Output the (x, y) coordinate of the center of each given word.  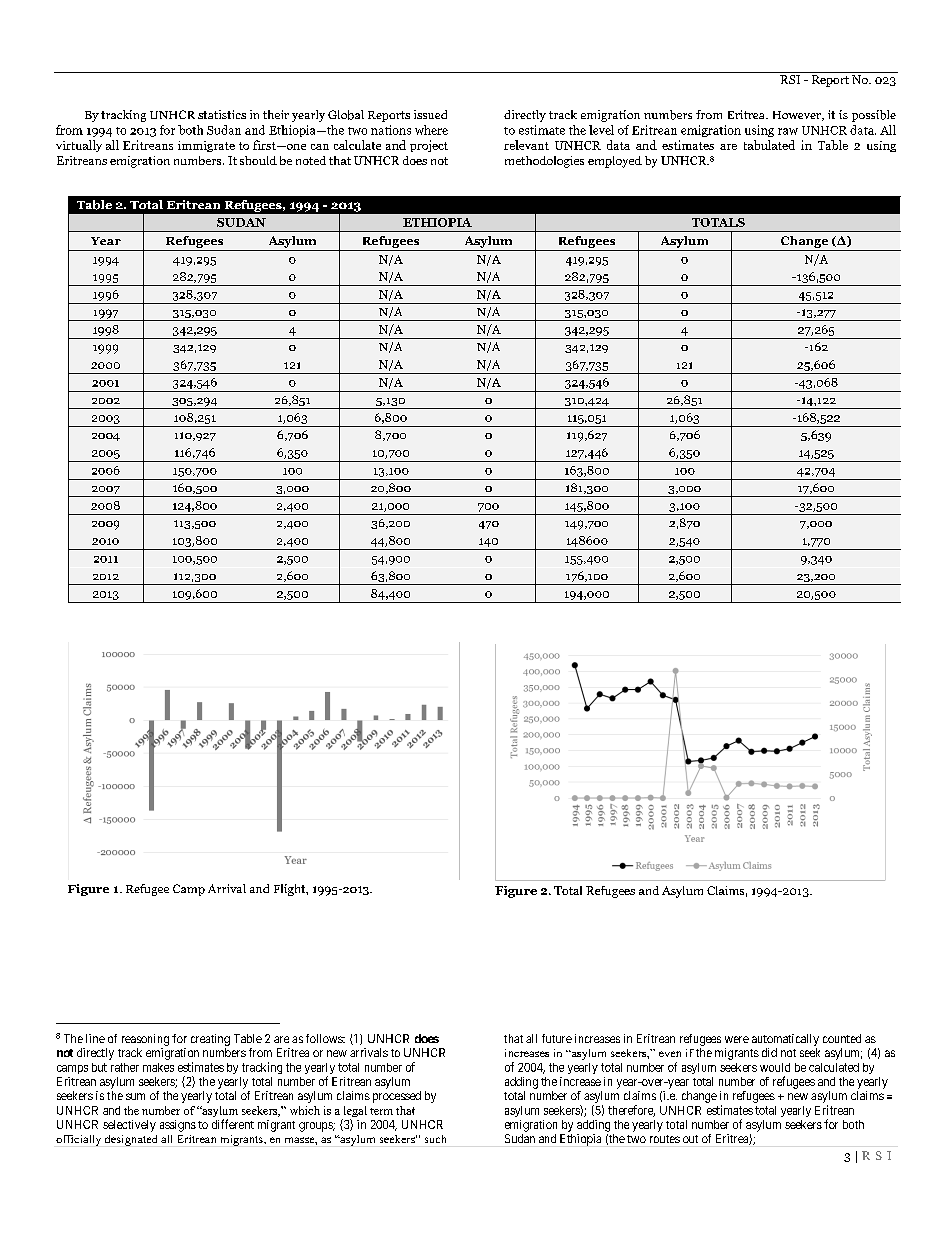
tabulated (769, 145)
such (435, 1139)
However (798, 116)
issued (430, 114)
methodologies (544, 162)
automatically (785, 1040)
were (737, 1039)
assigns (178, 1126)
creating (210, 1040)
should (258, 160)
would (775, 1067)
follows (325, 1038)
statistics (222, 114)
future (557, 1038)
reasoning (145, 1040)
